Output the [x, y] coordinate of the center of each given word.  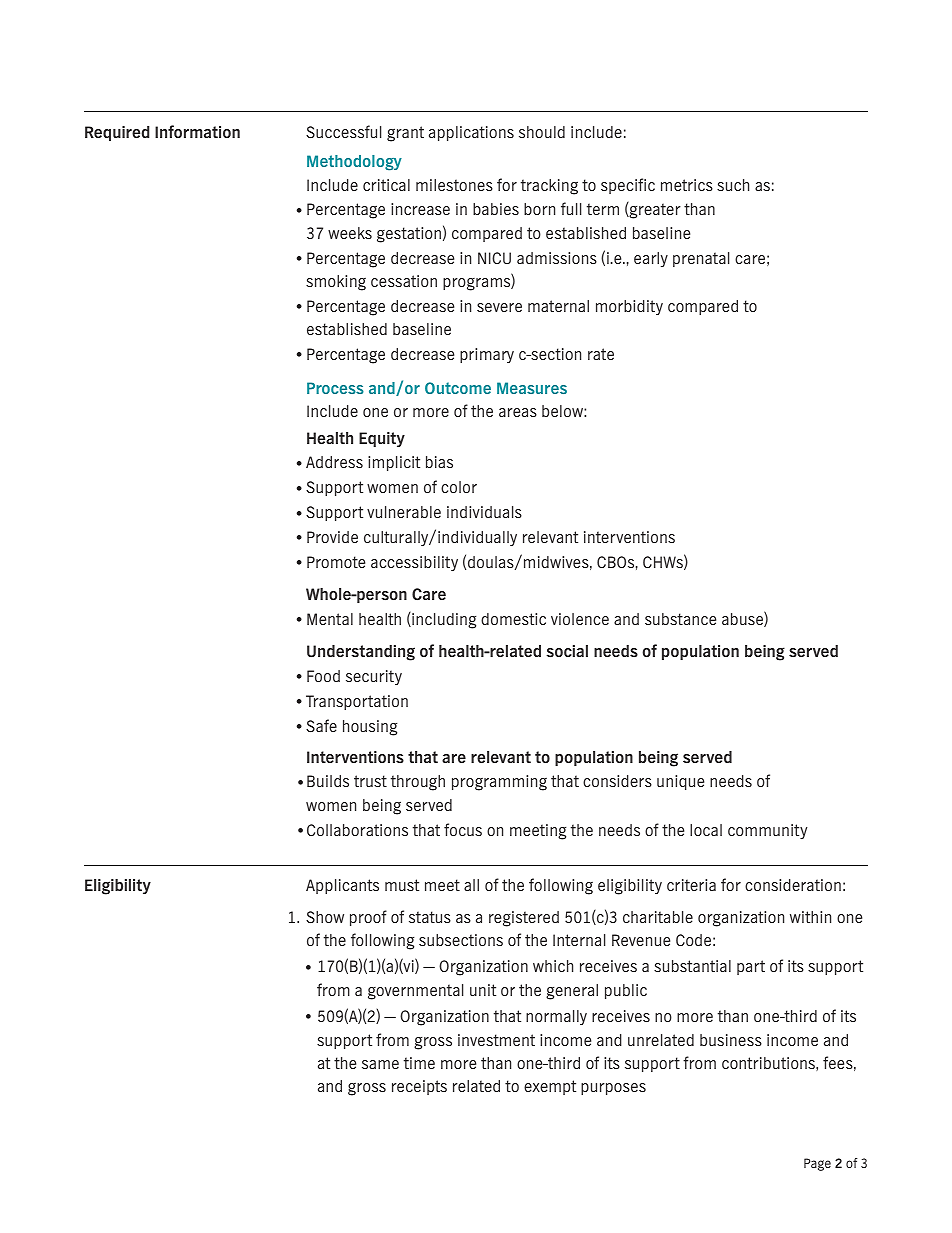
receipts [419, 1087]
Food [323, 676]
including [443, 620]
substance [680, 619]
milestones [454, 185]
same [380, 1064]
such [733, 185]
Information [197, 131]
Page [817, 1164]
